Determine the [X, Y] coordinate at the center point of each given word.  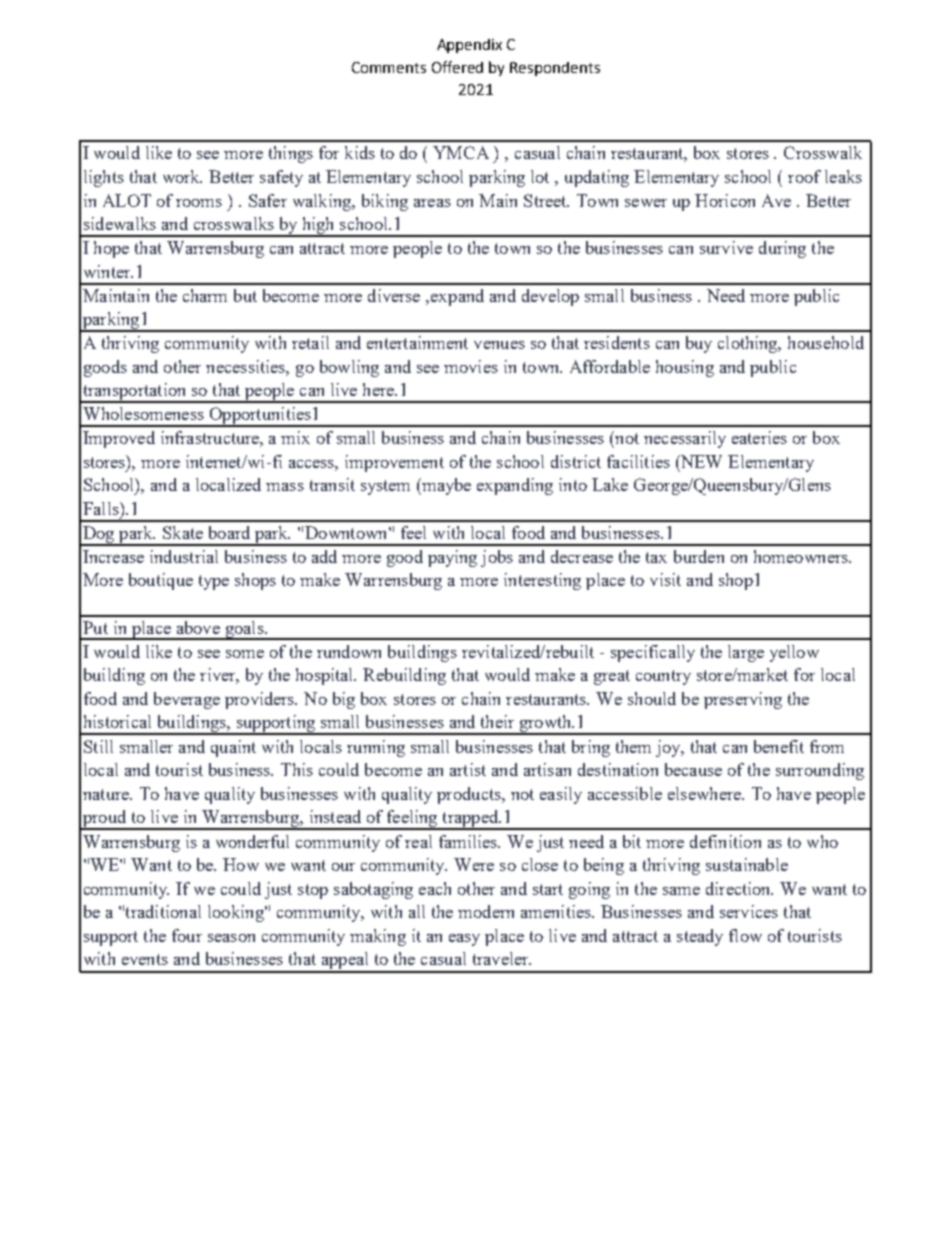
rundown [349, 651]
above [198, 627]
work [182, 176]
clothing [749, 344]
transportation [135, 393]
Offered [457, 67]
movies [471, 366]
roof [804, 176]
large [746, 653]
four [187, 935]
